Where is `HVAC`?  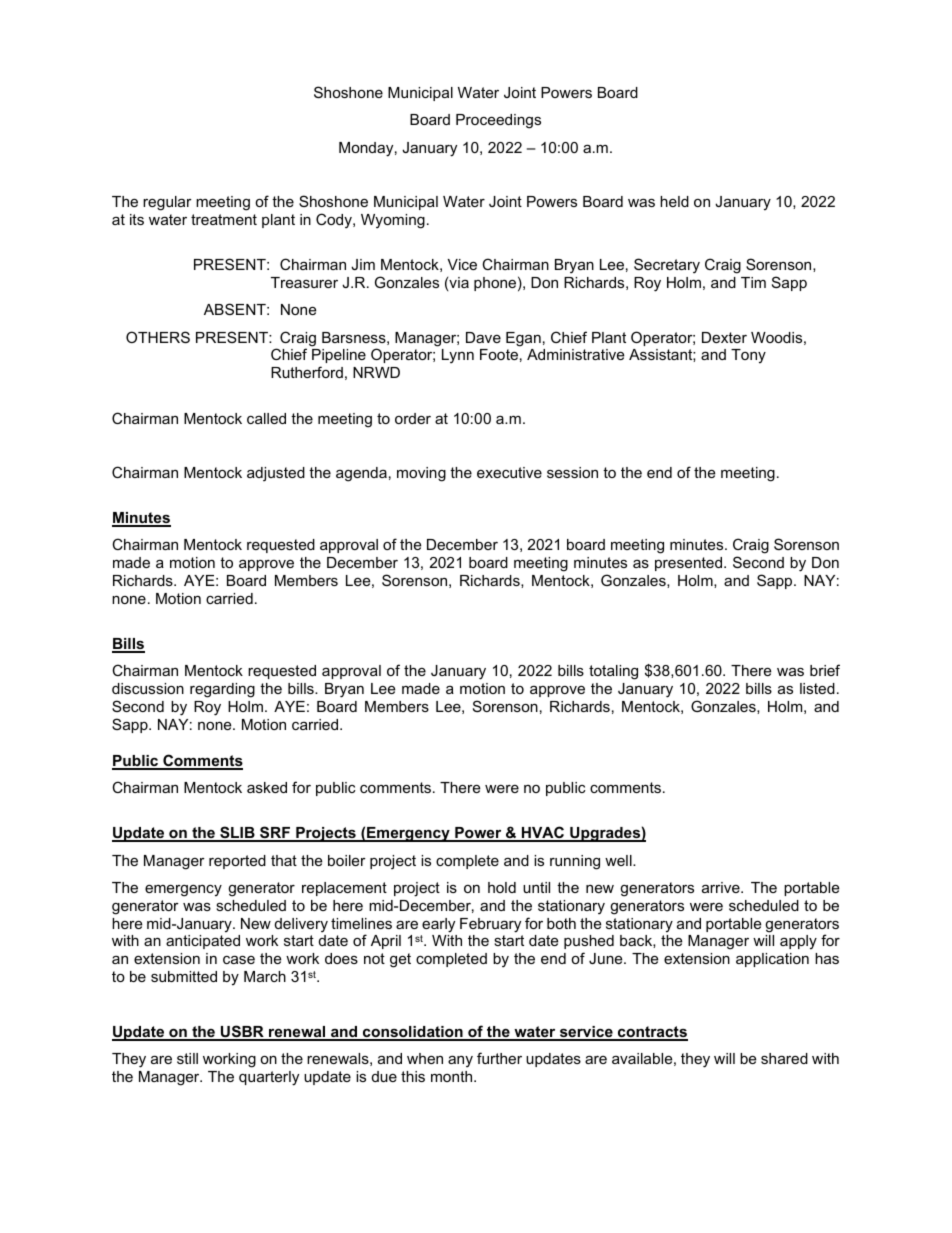 HVAC is located at coordinates (543, 833).
